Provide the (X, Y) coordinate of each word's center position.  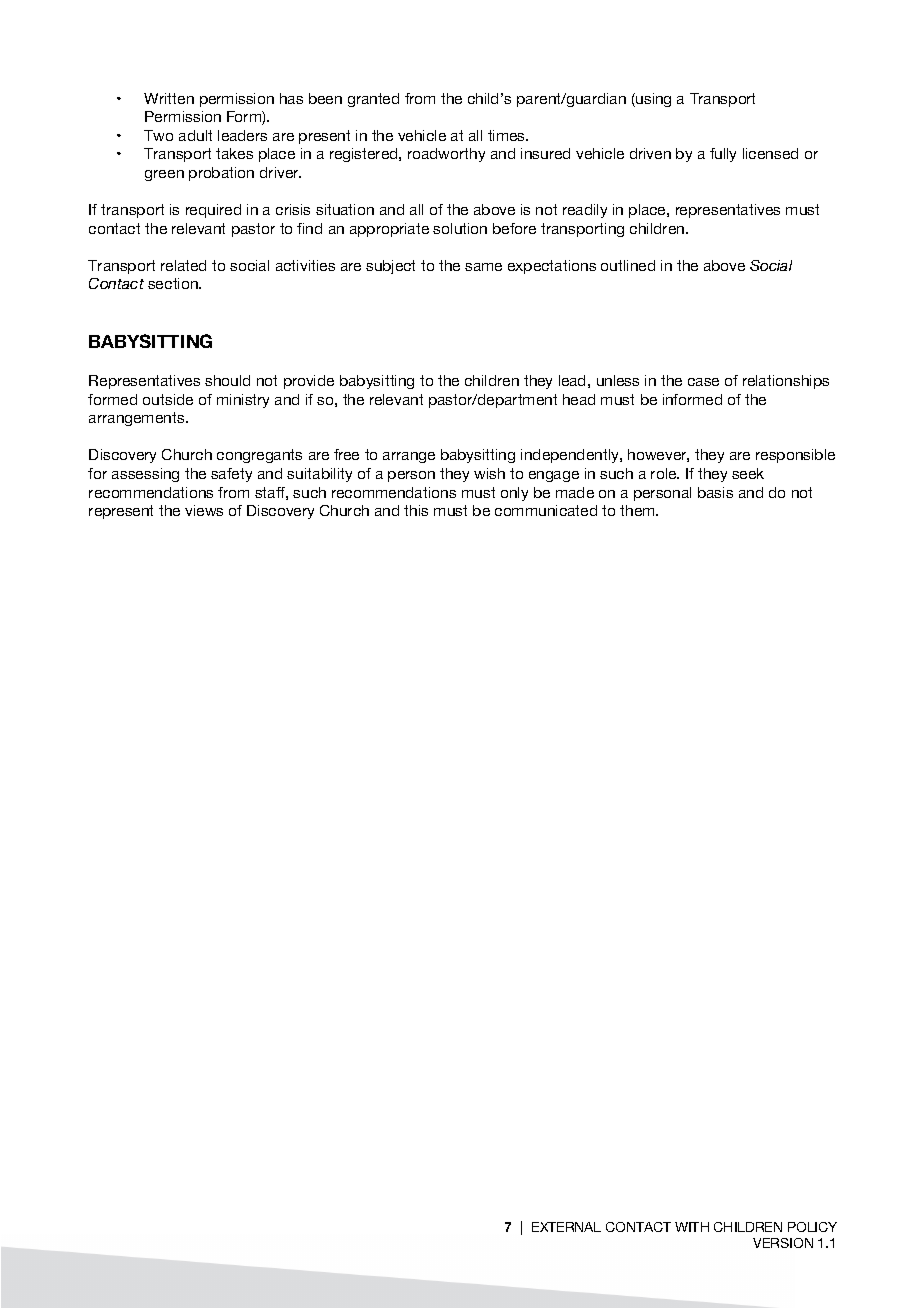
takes (234, 153)
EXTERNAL (566, 1227)
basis (715, 492)
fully (723, 155)
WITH (692, 1227)
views (204, 510)
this (416, 510)
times (508, 135)
